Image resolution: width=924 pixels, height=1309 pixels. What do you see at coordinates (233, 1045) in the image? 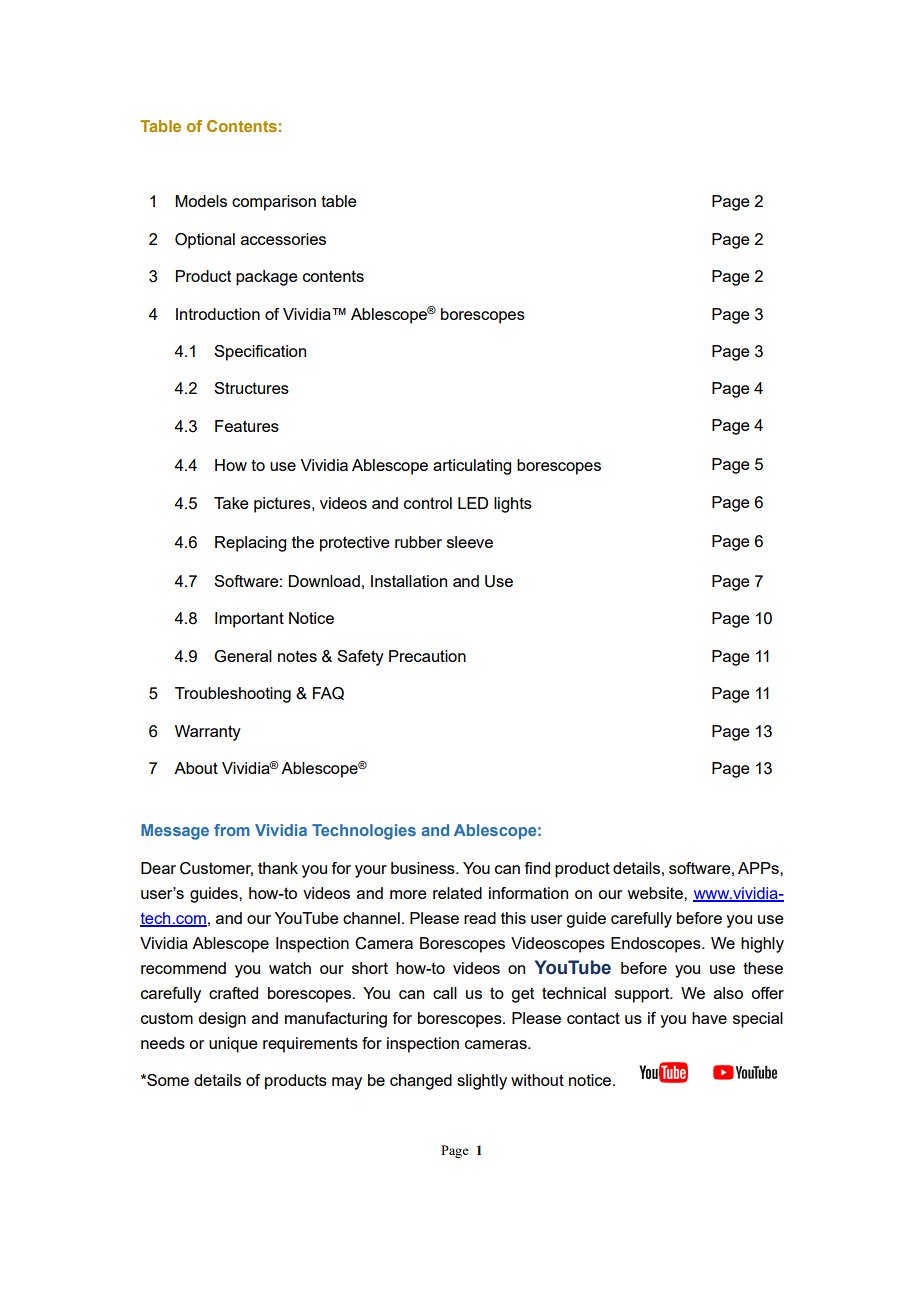
I see `unique` at bounding box center [233, 1045].
